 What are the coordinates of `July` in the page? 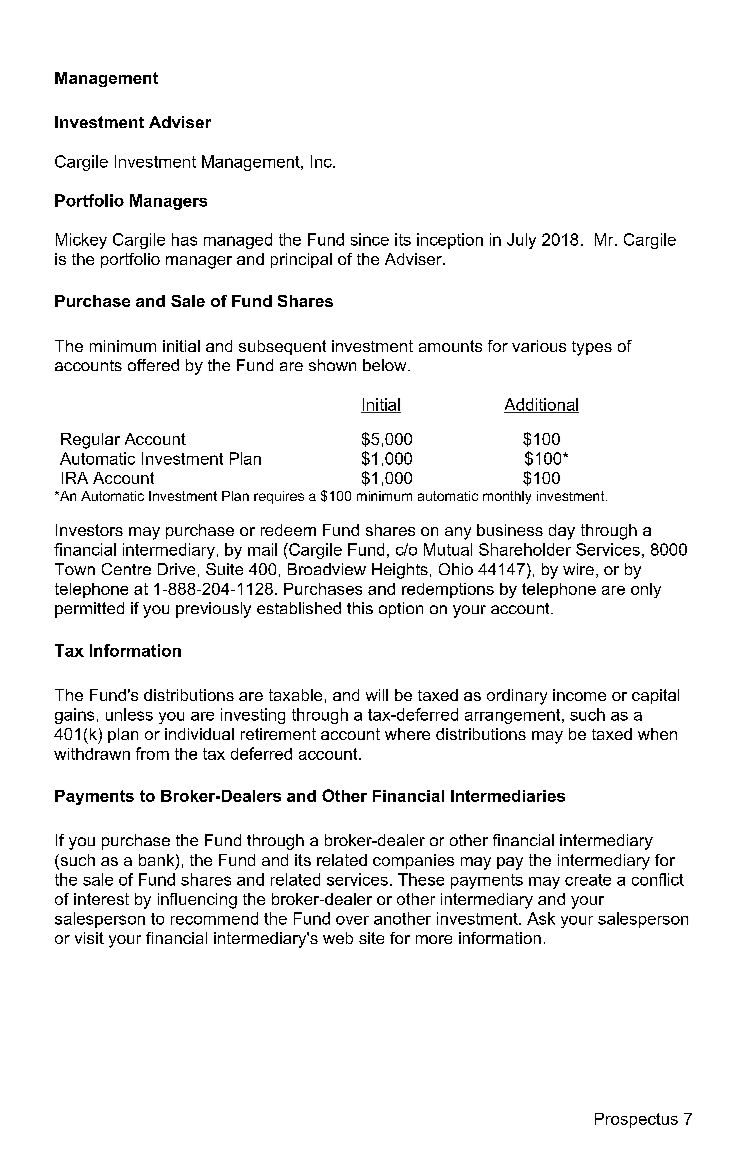 It's located at (521, 241).
